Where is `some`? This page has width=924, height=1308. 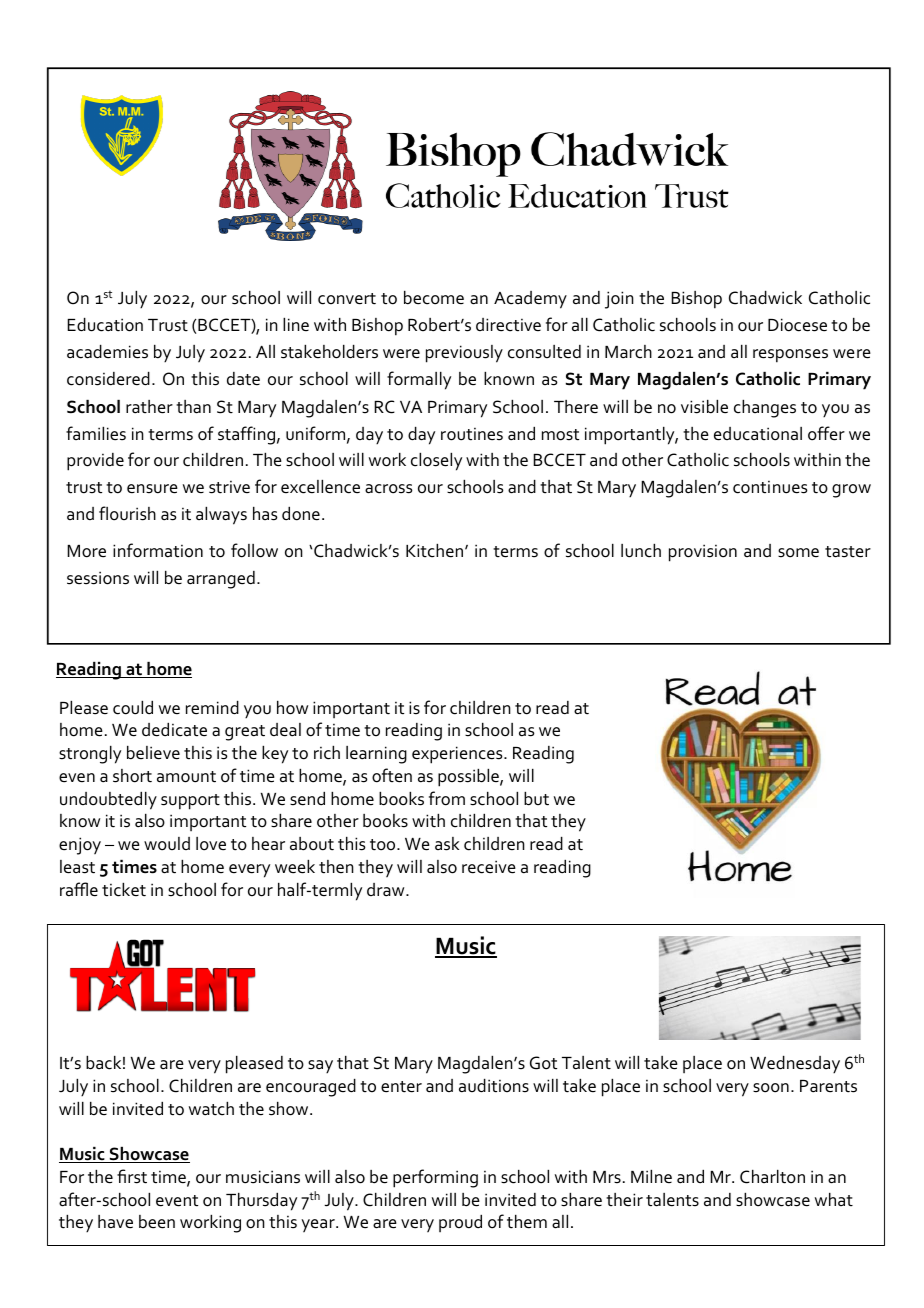 some is located at coordinates (798, 553).
